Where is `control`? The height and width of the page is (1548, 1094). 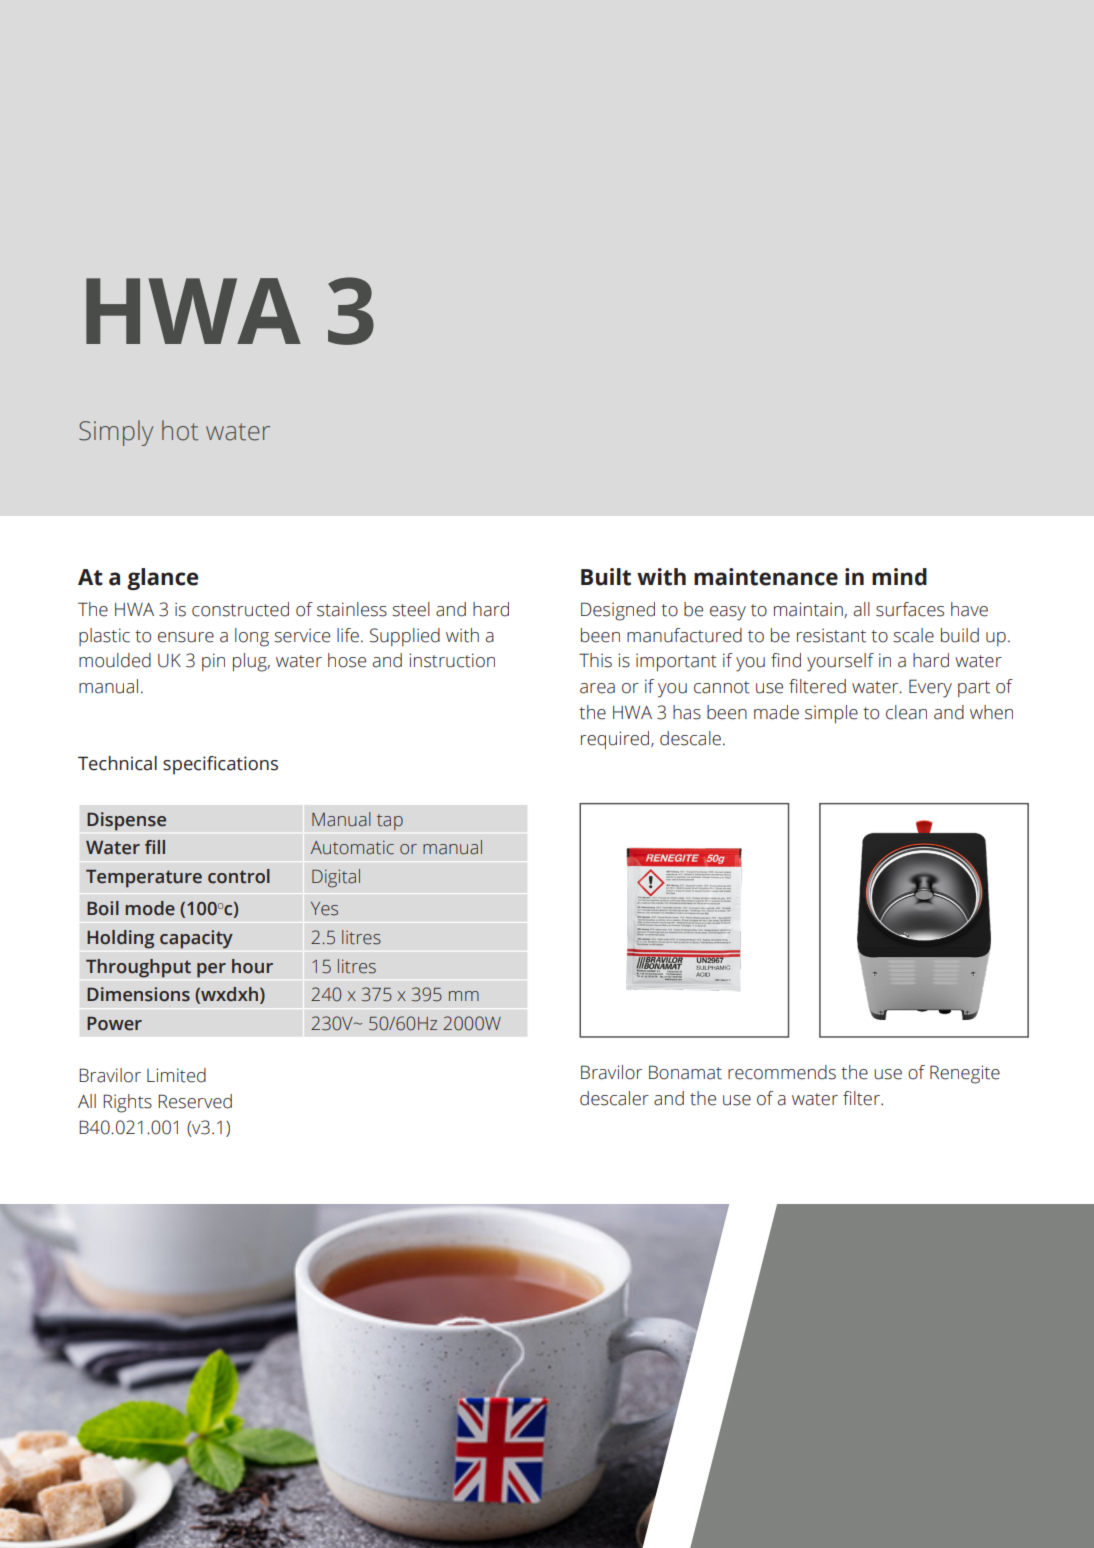 control is located at coordinates (239, 876).
